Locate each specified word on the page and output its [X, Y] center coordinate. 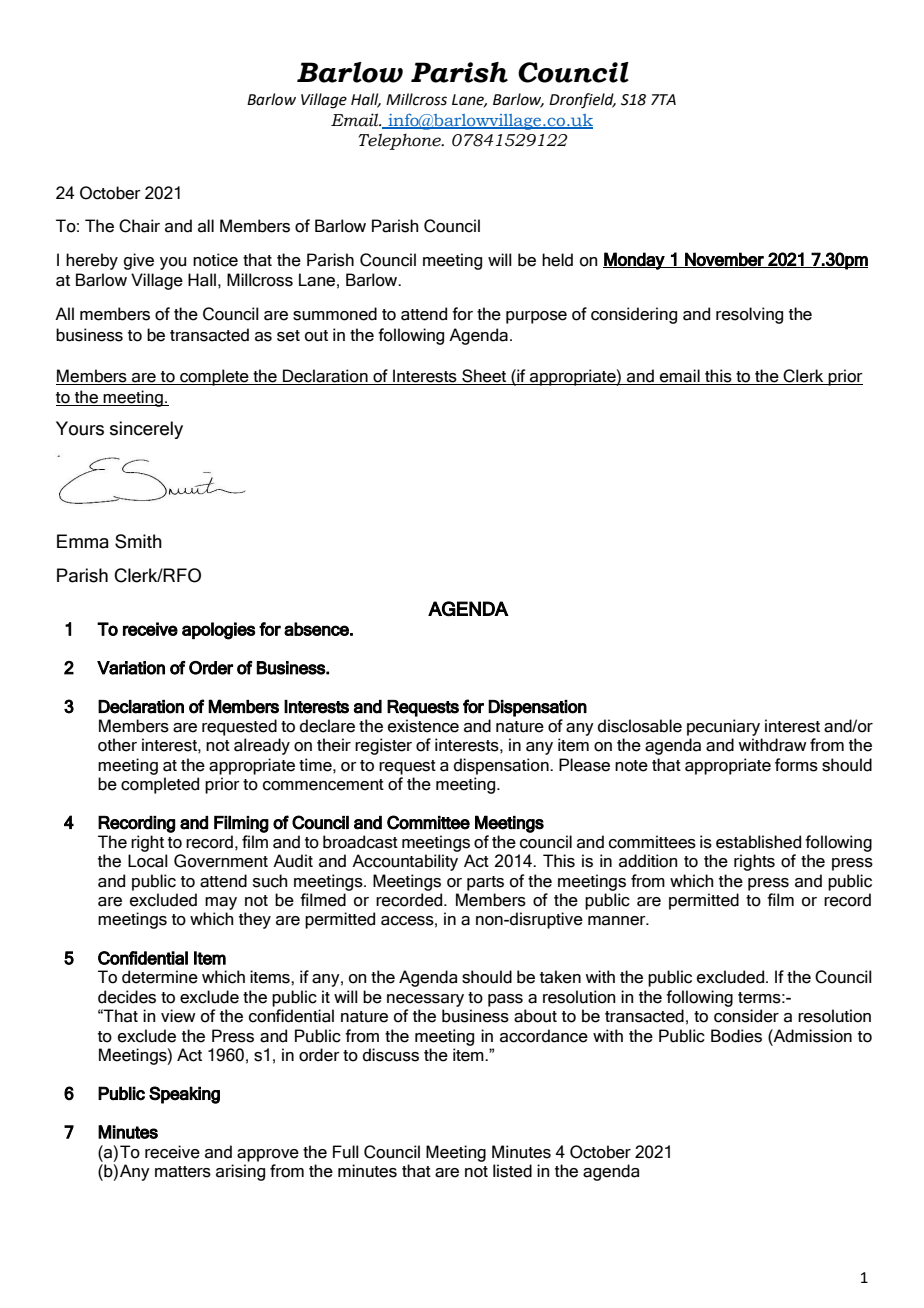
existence [423, 726]
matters [183, 1172]
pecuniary [723, 727]
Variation [131, 668]
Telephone [400, 141]
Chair [139, 226]
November [724, 260]
